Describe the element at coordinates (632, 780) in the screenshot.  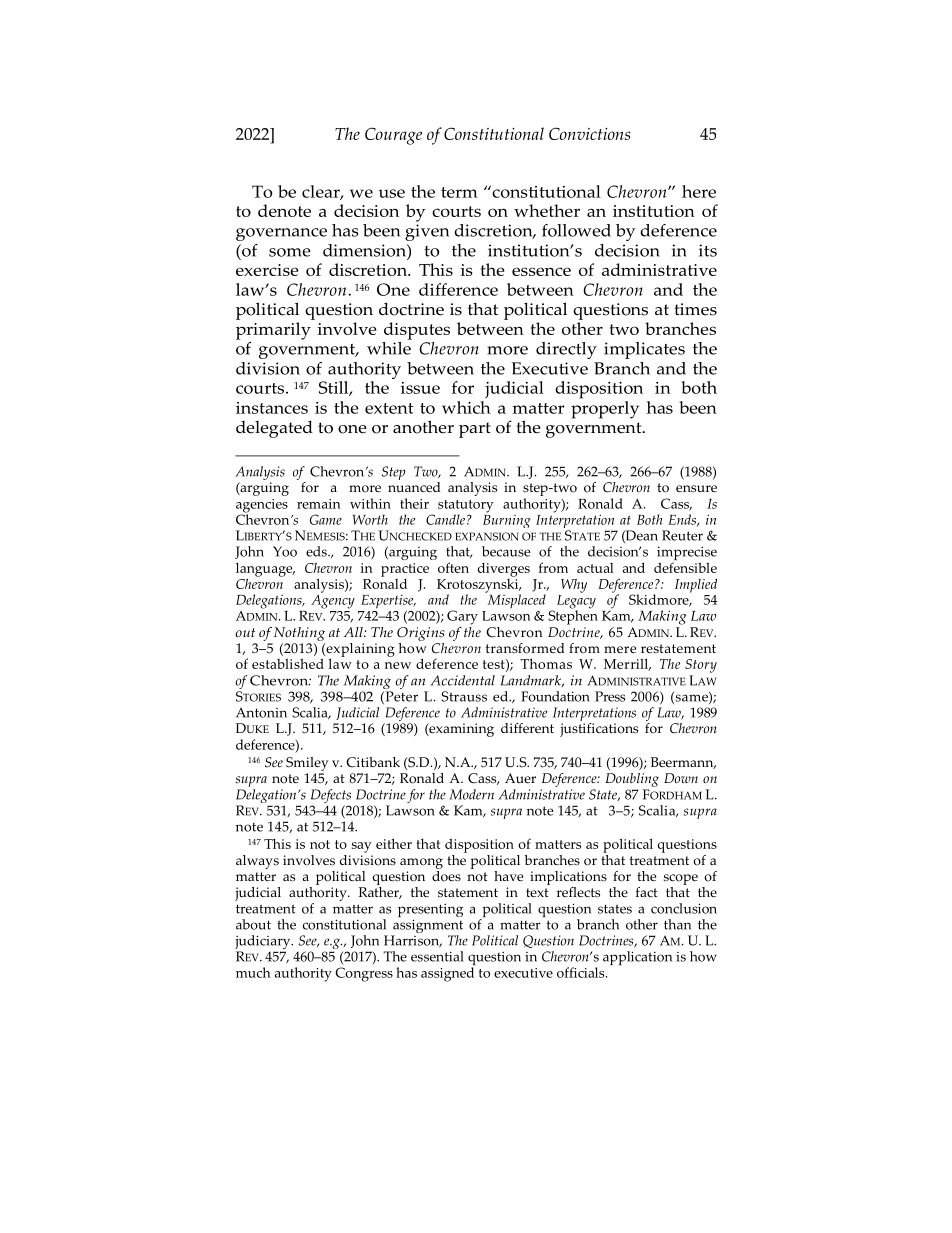
I see `Doubling` at that location.
